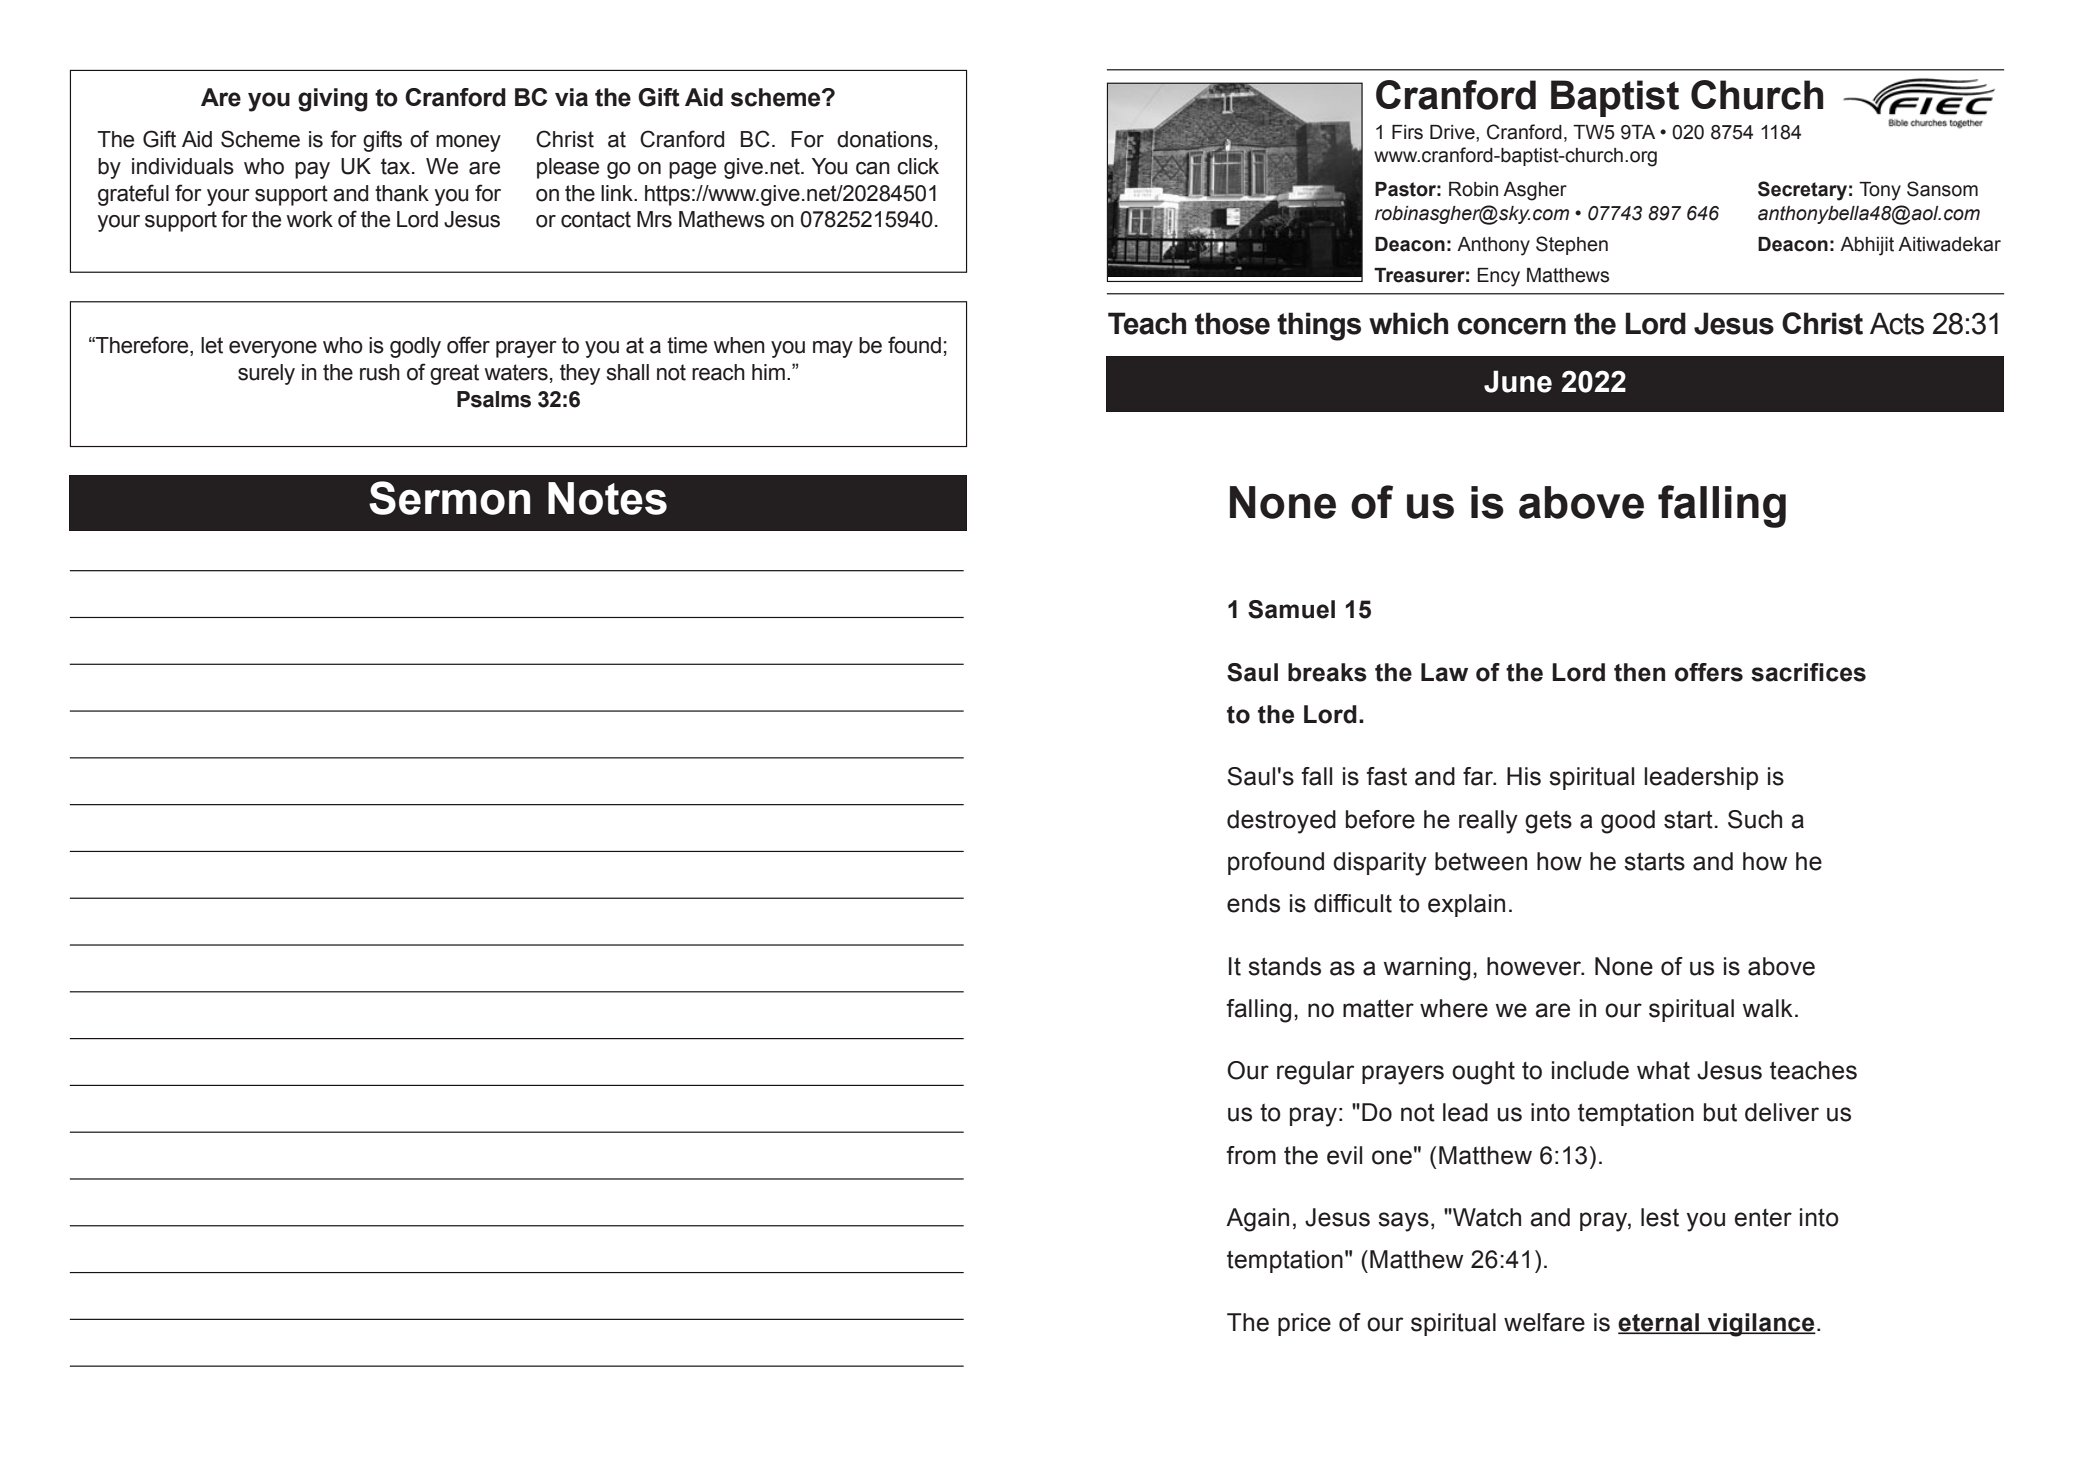  Describe the element at coordinates (918, 166) in the screenshot. I see `click` at that location.
